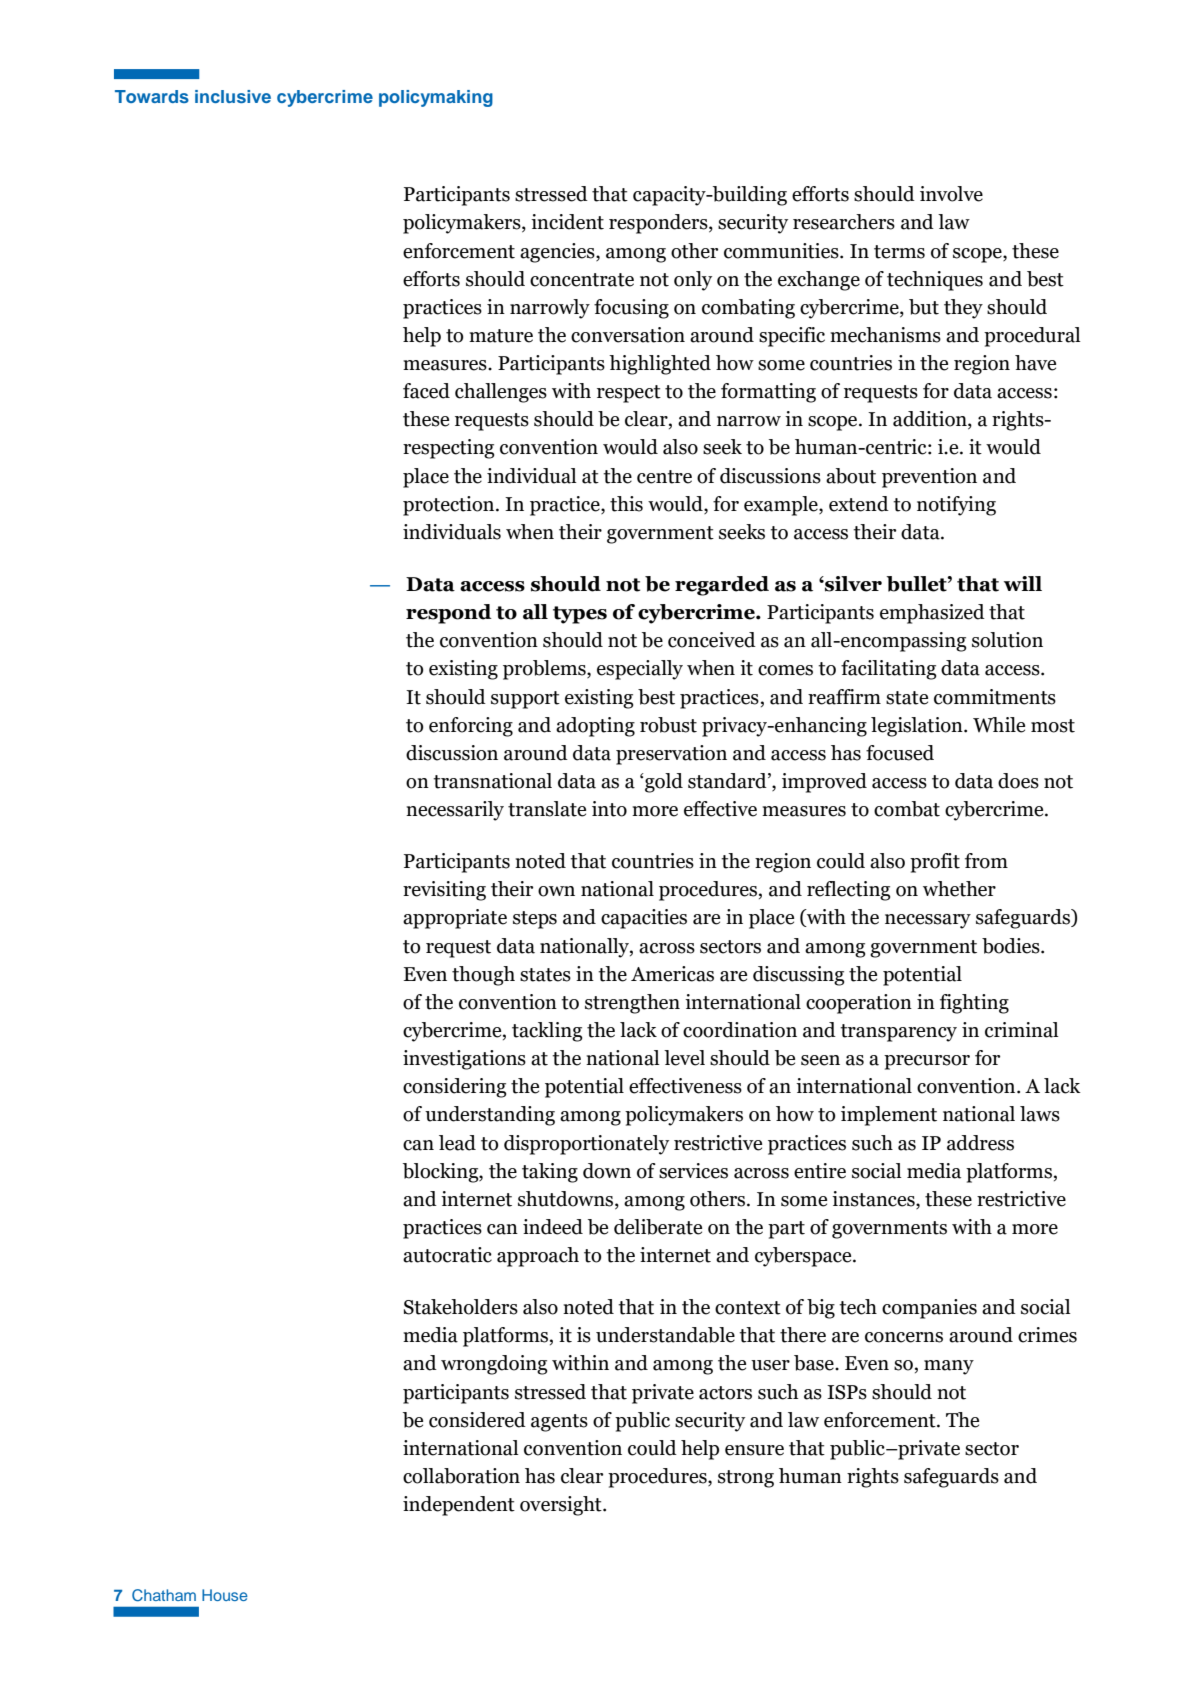  I want to click on inclusive, so click(233, 96).
